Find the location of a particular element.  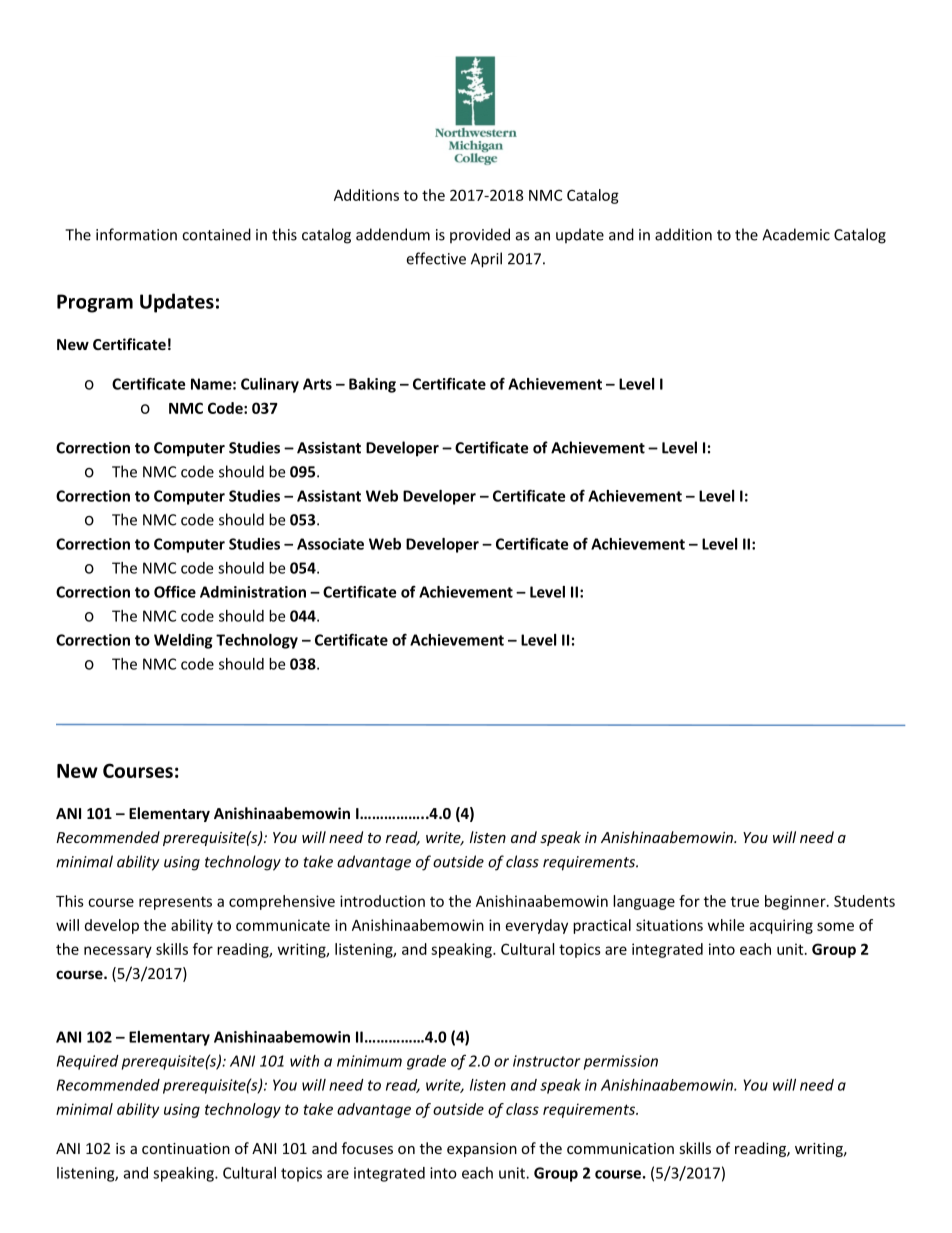

true is located at coordinates (745, 901).
